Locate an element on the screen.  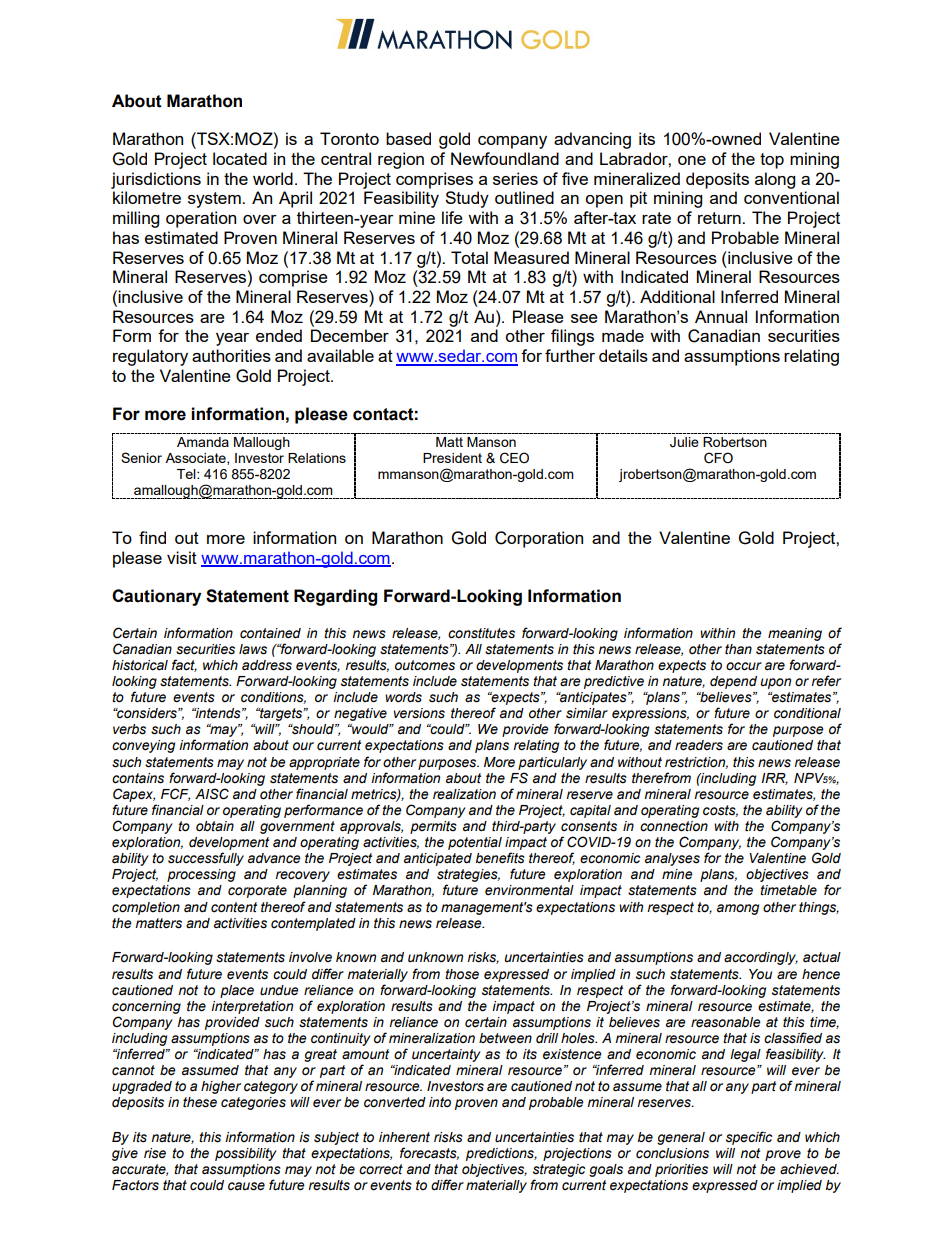
CFO is located at coordinates (718, 458).
